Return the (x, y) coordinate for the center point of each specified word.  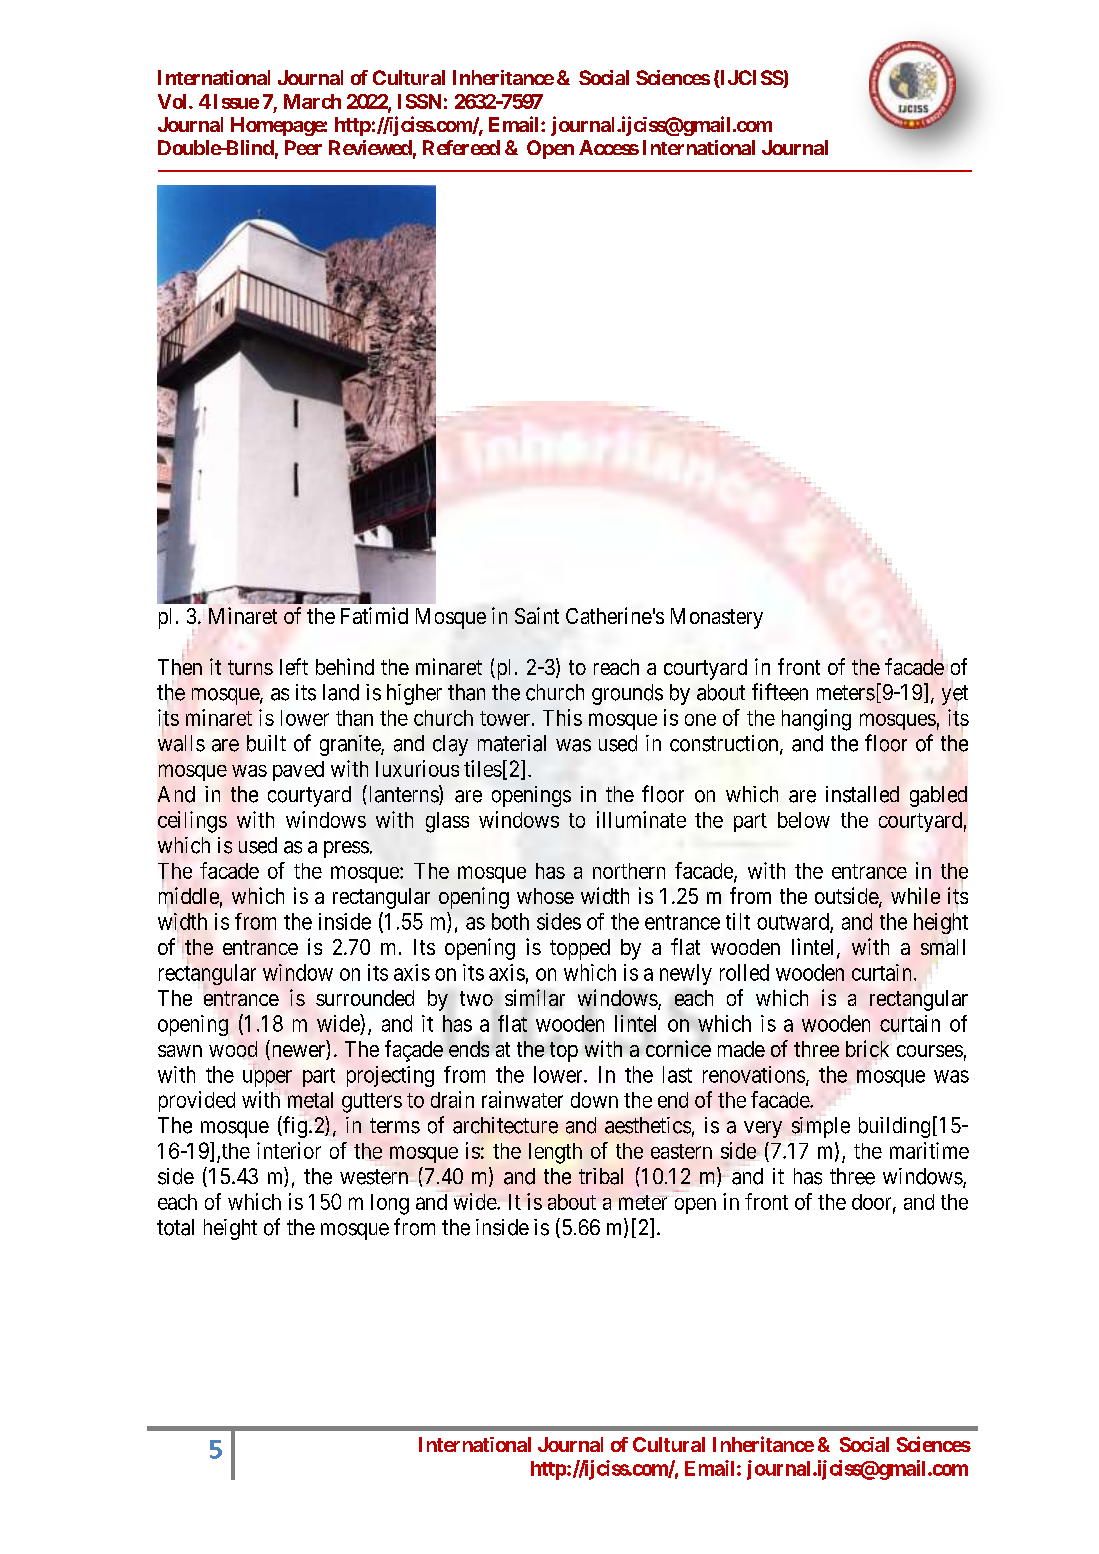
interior (289, 1150)
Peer (303, 147)
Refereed (461, 147)
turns (250, 667)
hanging (816, 720)
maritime (929, 1150)
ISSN (419, 101)
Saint (537, 615)
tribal (601, 1176)
